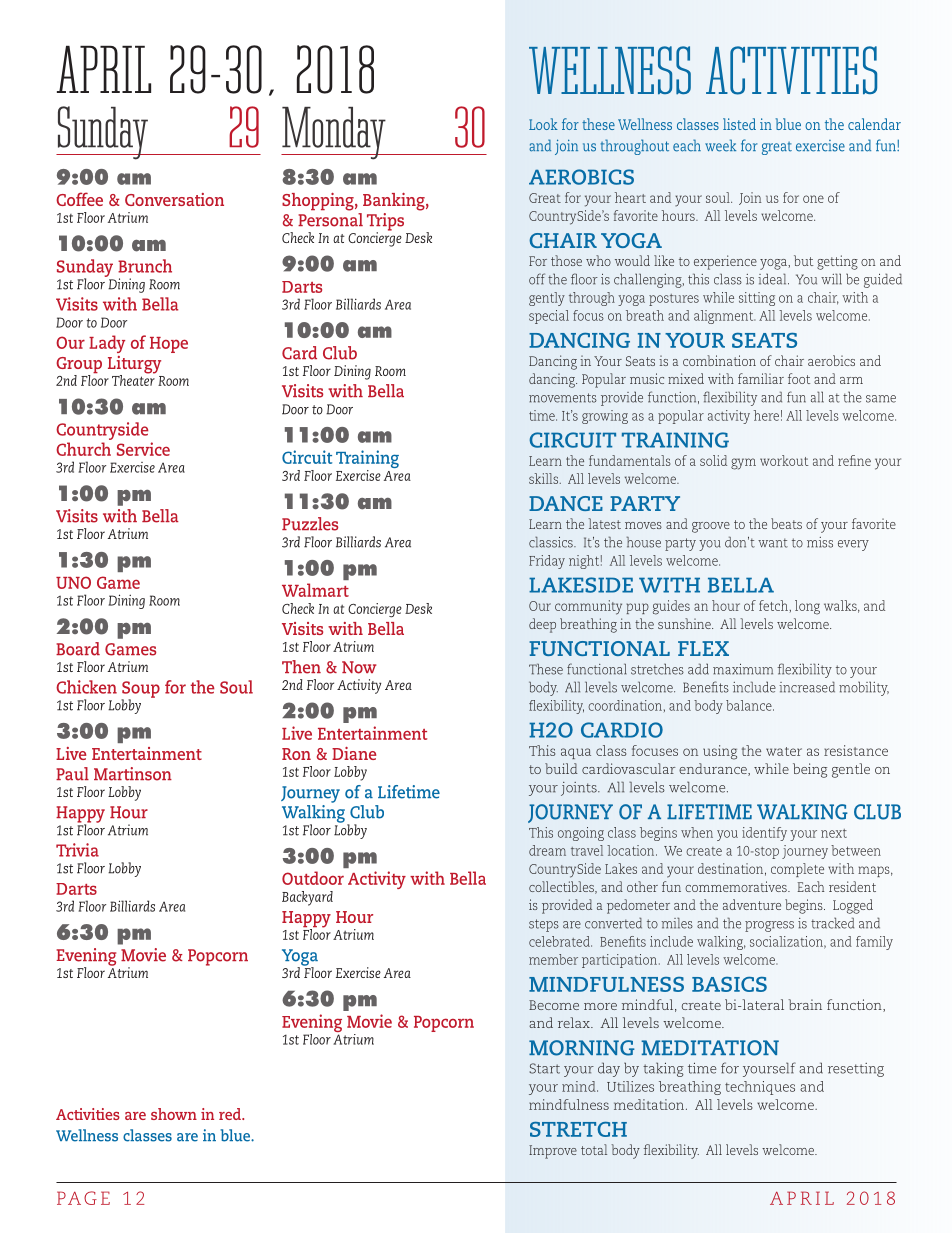  I want to click on build, so click(561, 768).
